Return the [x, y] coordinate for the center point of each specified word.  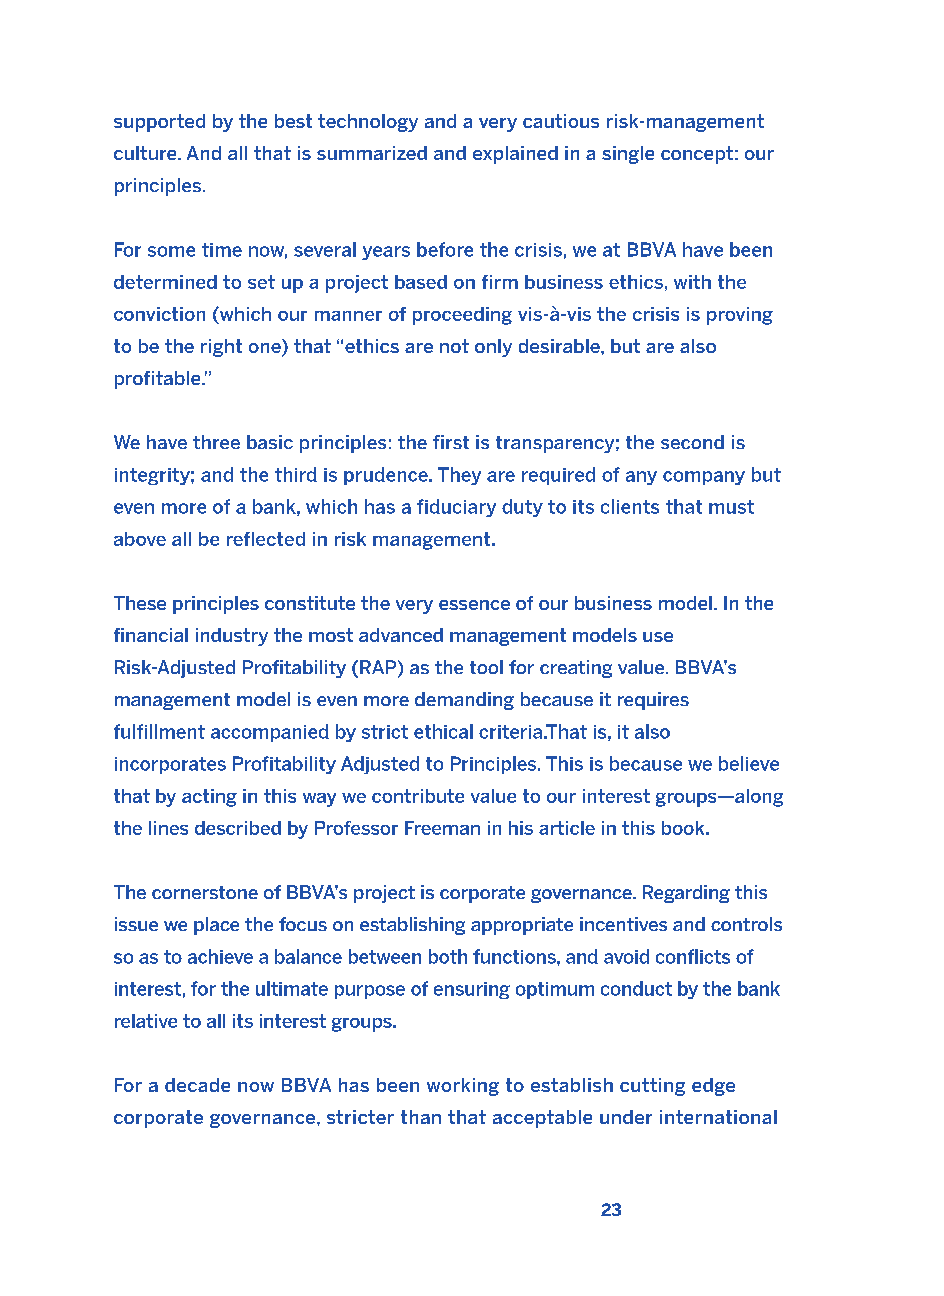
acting [209, 798]
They [459, 476]
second [692, 442]
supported [159, 123]
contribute [418, 796]
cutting [652, 1087]
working [463, 1087]
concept [697, 155]
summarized [372, 153]
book [684, 828]
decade [197, 1085]
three [216, 442]
